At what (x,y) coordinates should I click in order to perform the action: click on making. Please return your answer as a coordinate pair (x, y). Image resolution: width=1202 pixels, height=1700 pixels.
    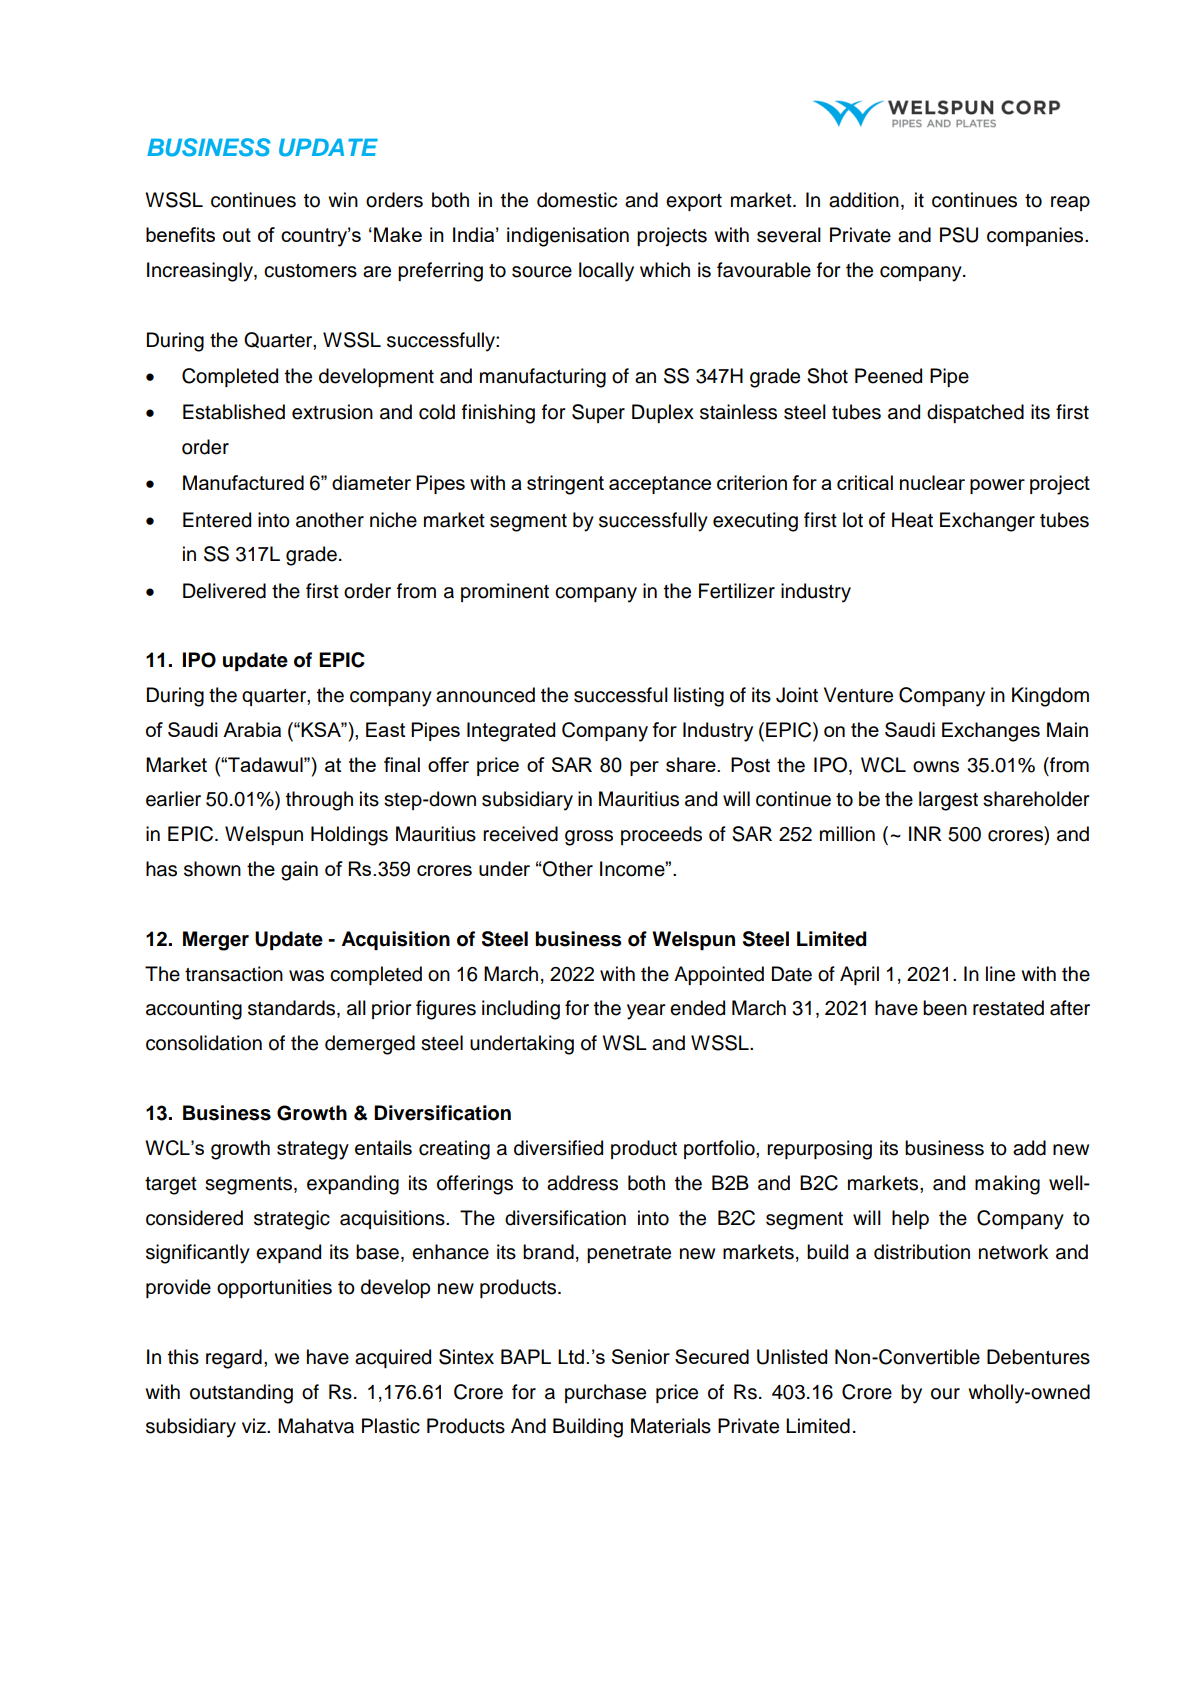
    Looking at the image, I should click on (1007, 1185).
